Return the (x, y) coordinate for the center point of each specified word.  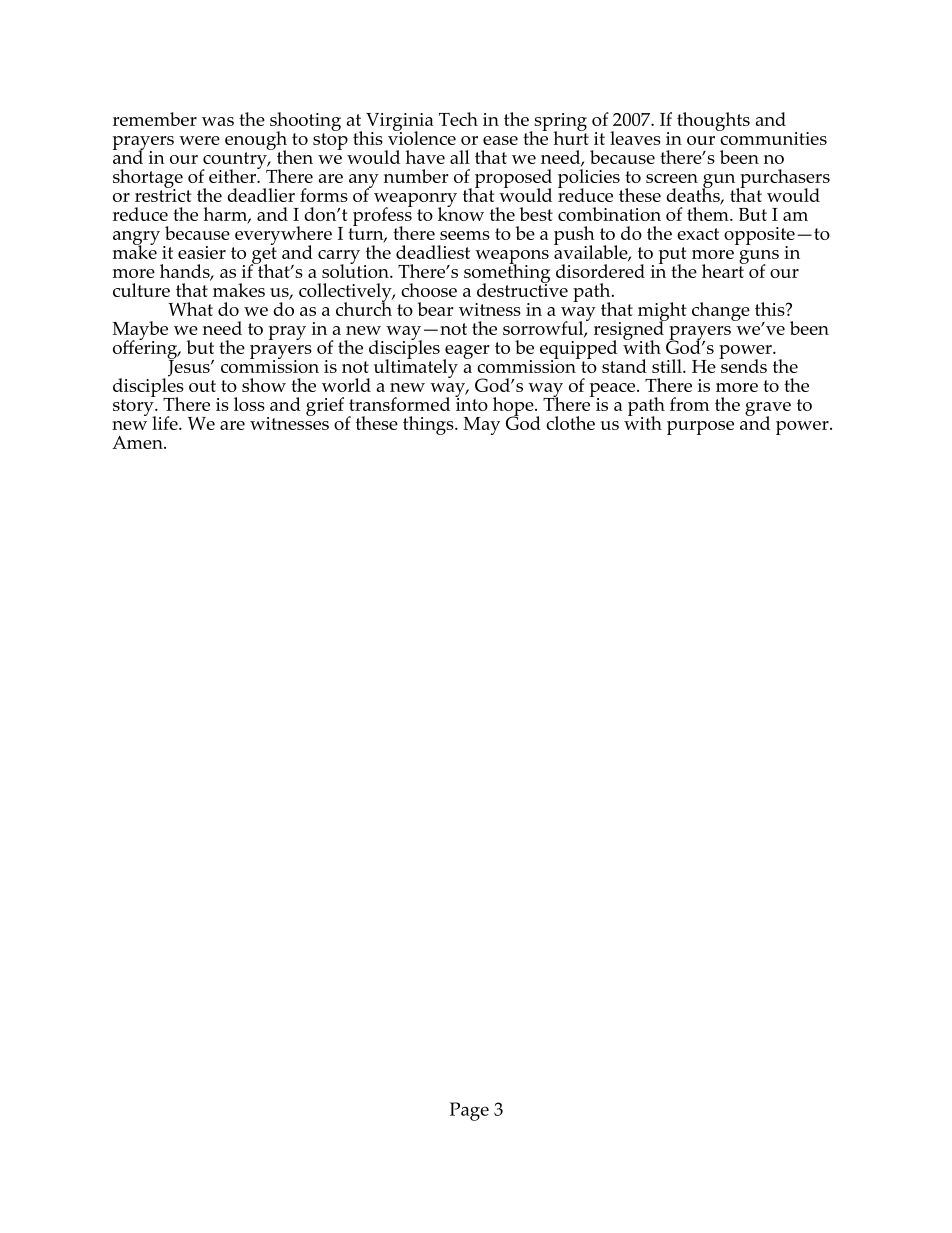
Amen (138, 442)
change (721, 311)
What (190, 309)
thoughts (713, 121)
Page (469, 1111)
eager (466, 353)
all (460, 157)
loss (249, 404)
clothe (570, 423)
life (166, 423)
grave (768, 410)
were (199, 140)
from (689, 404)
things (429, 425)
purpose (700, 428)
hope (514, 407)
